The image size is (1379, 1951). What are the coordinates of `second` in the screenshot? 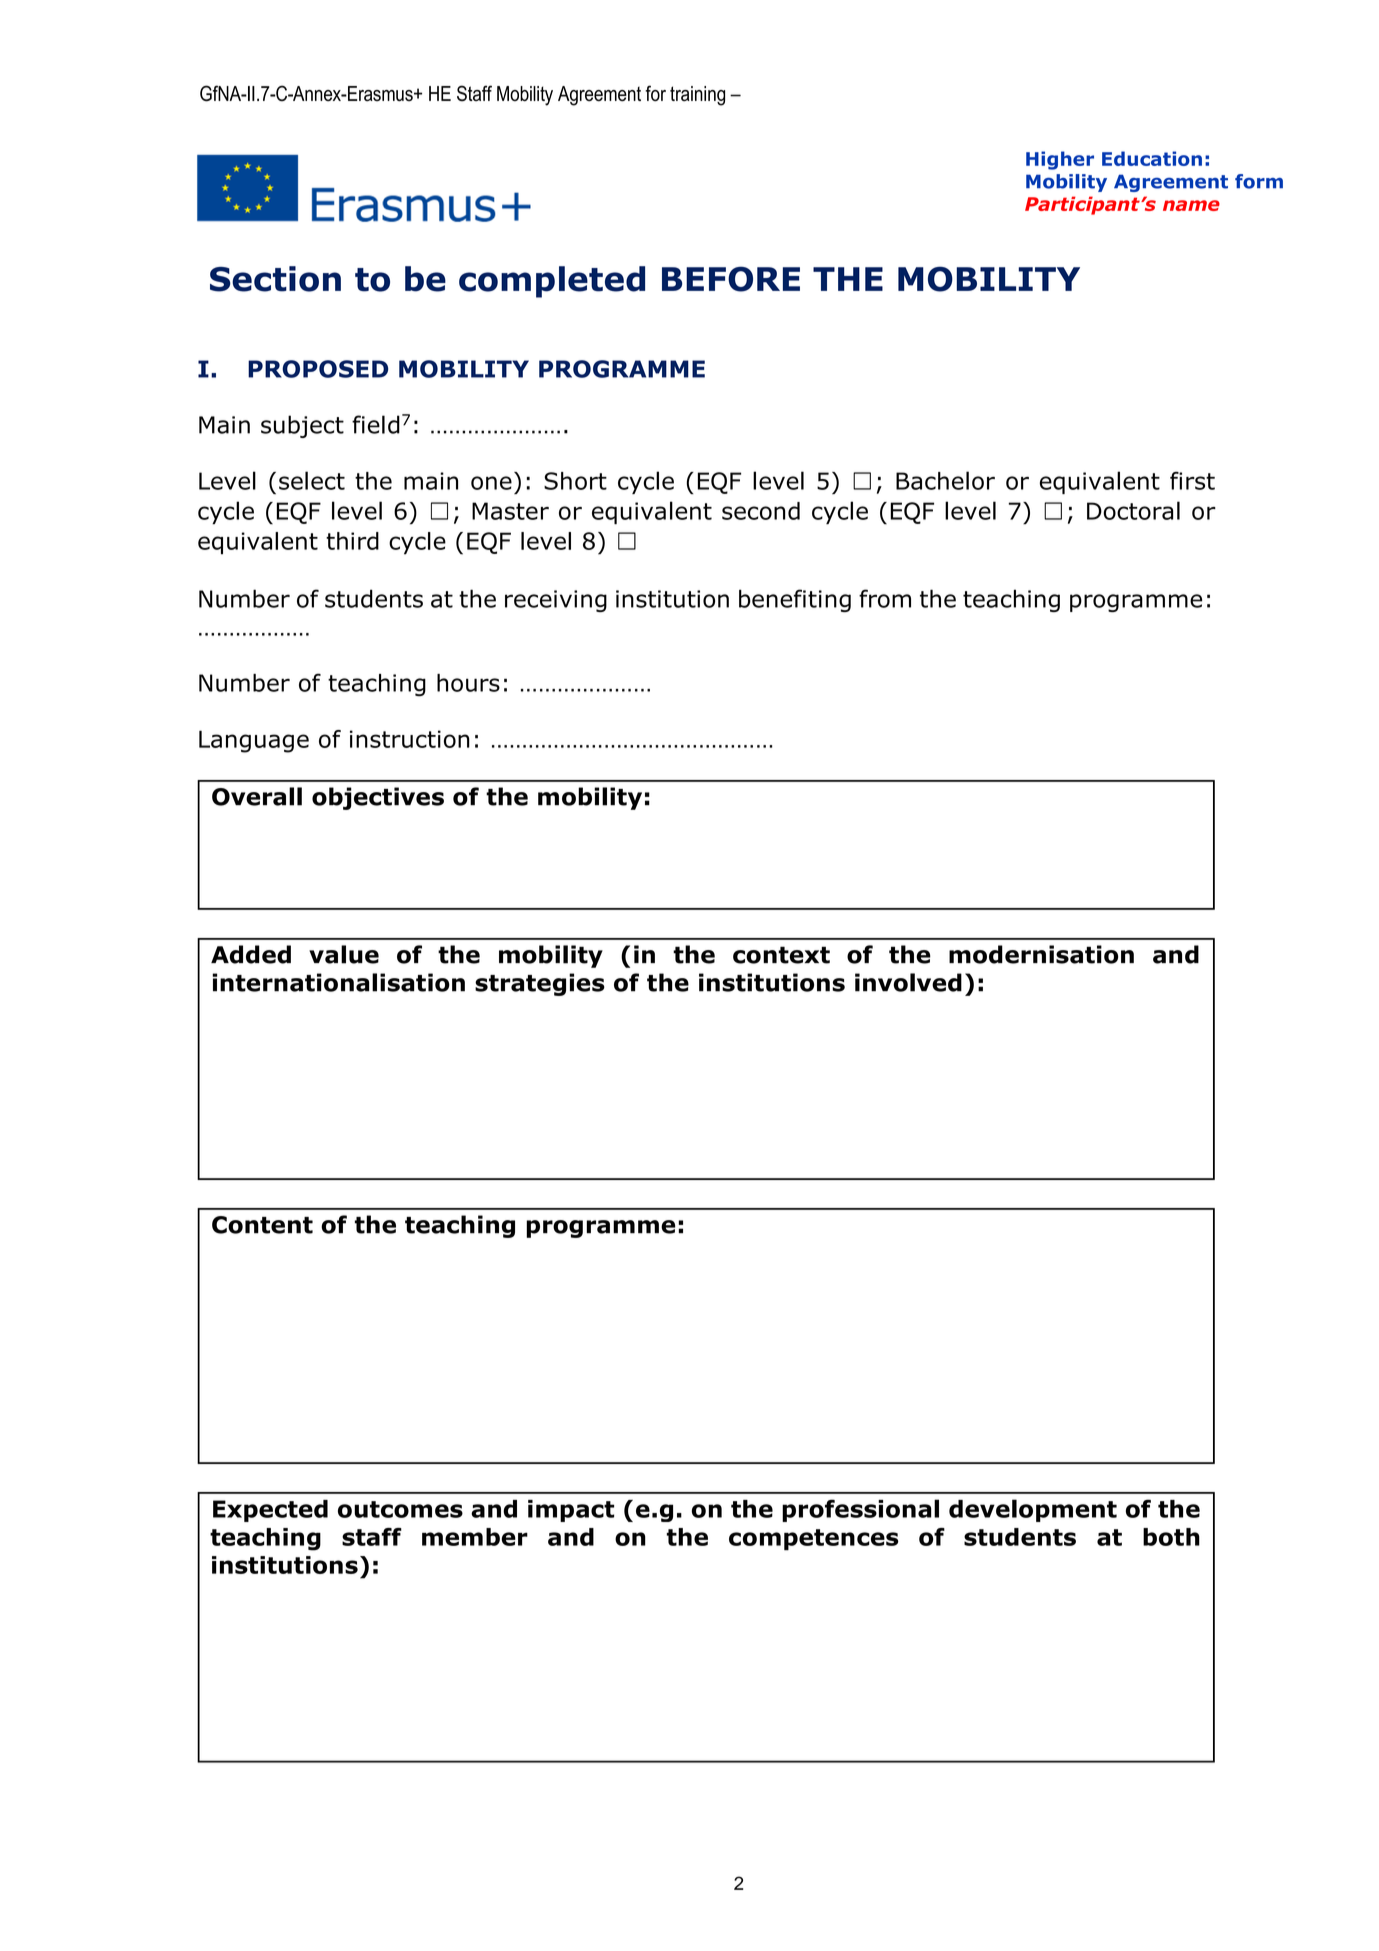 It's located at (761, 511).
